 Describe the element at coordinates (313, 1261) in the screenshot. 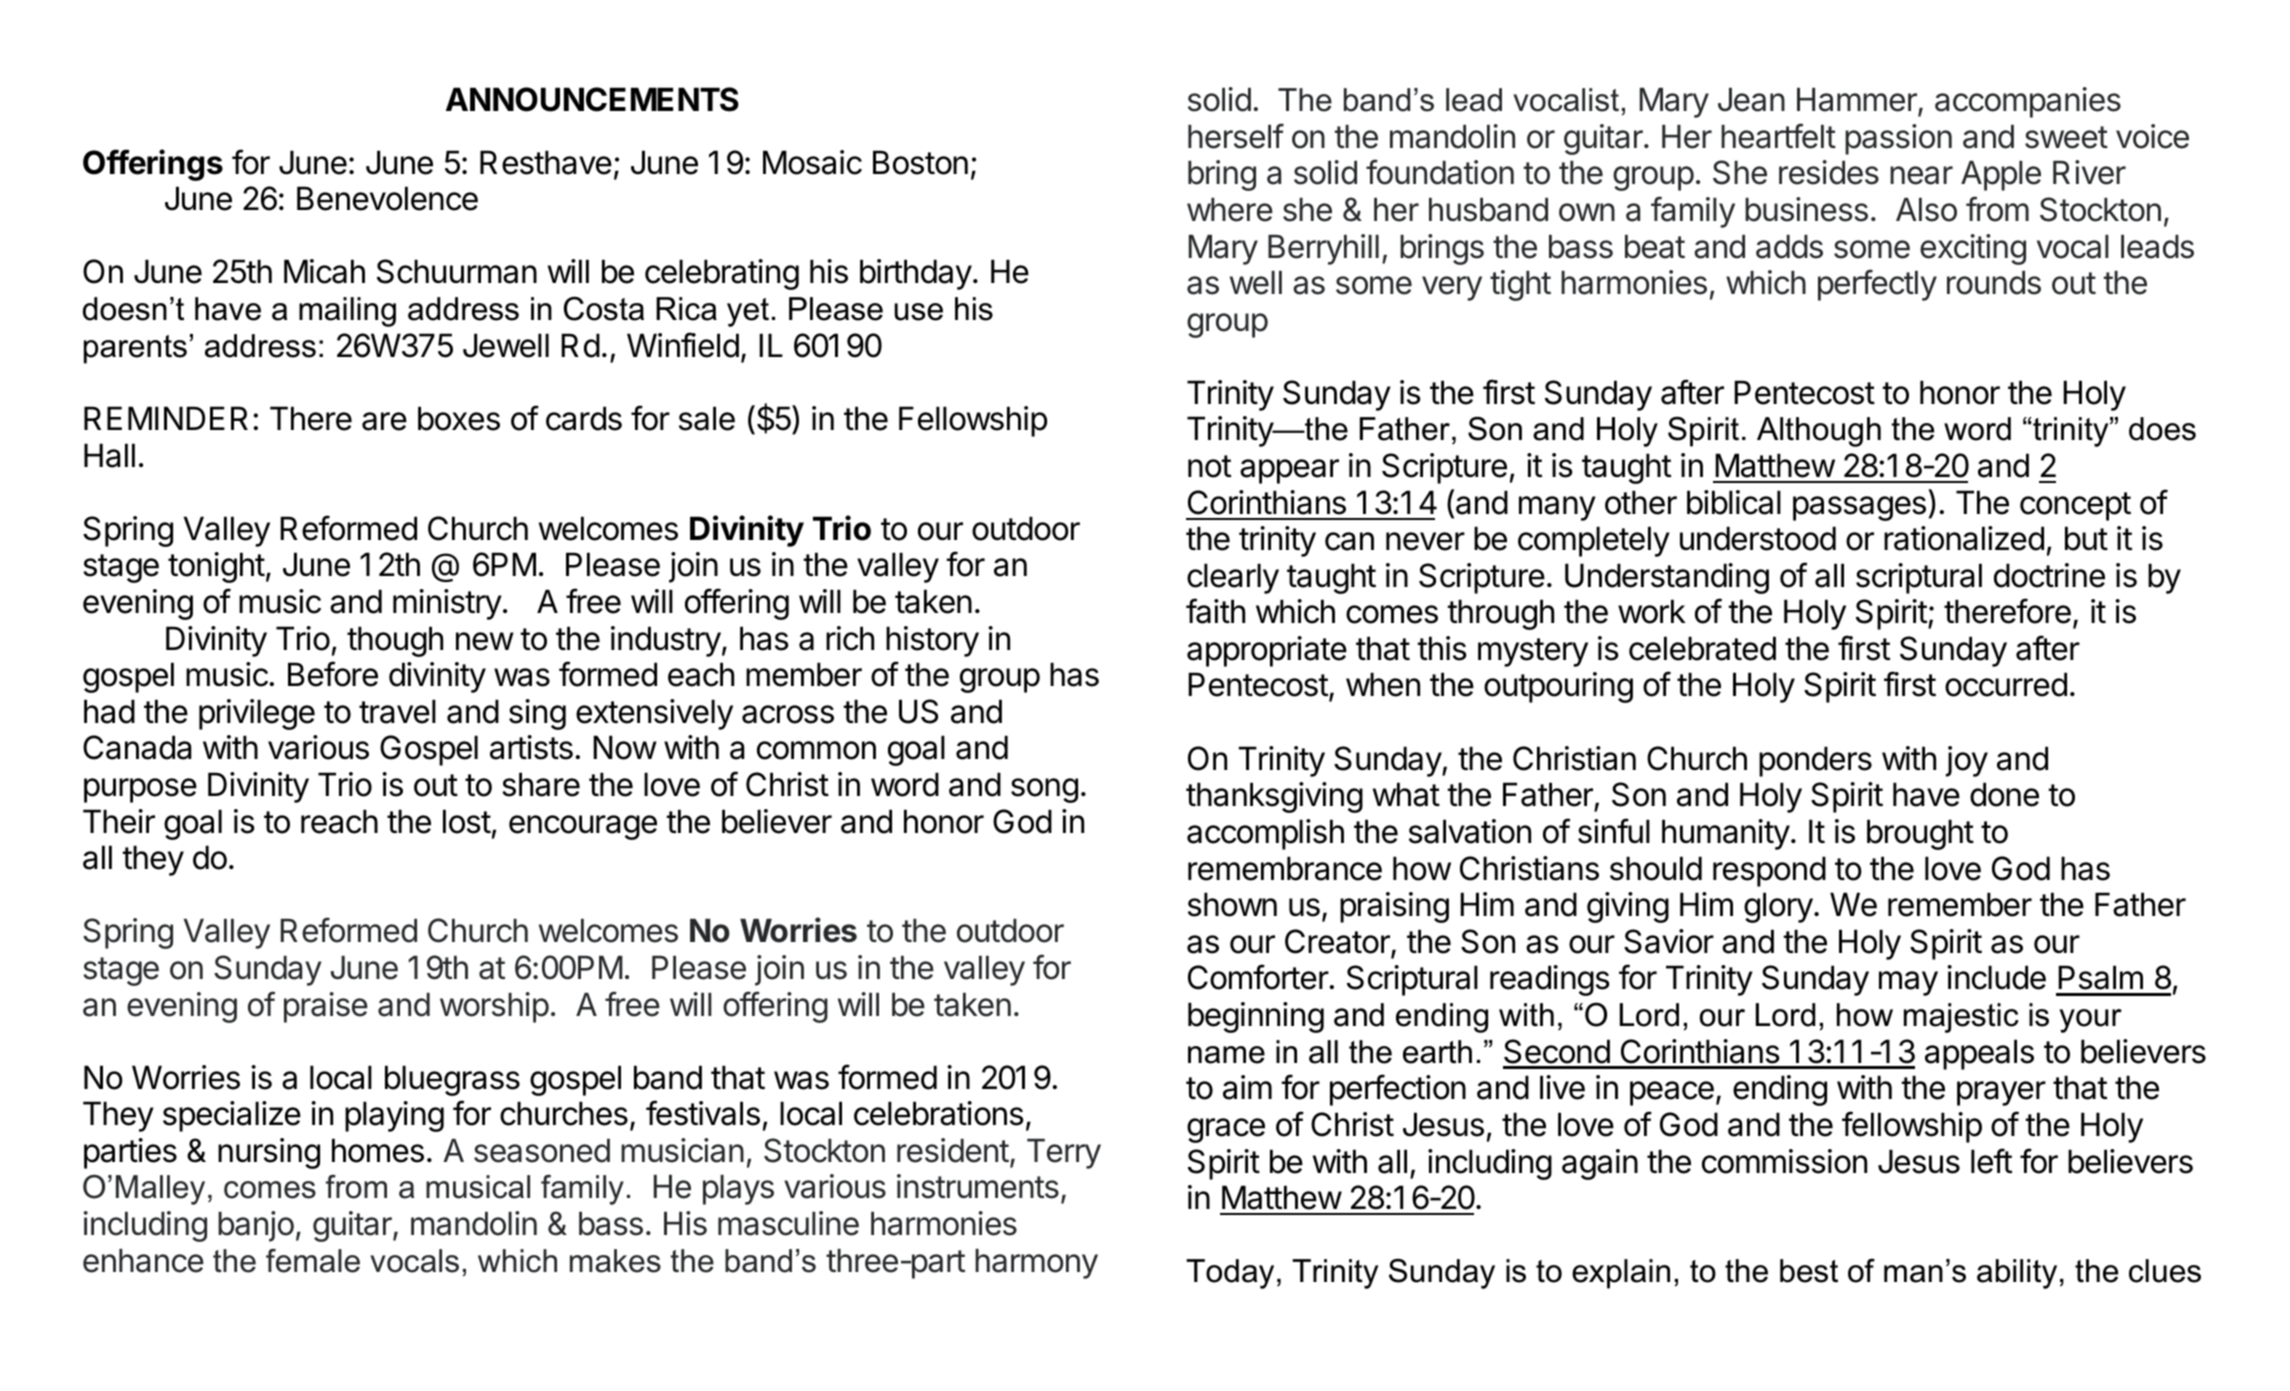

I see `female` at that location.
